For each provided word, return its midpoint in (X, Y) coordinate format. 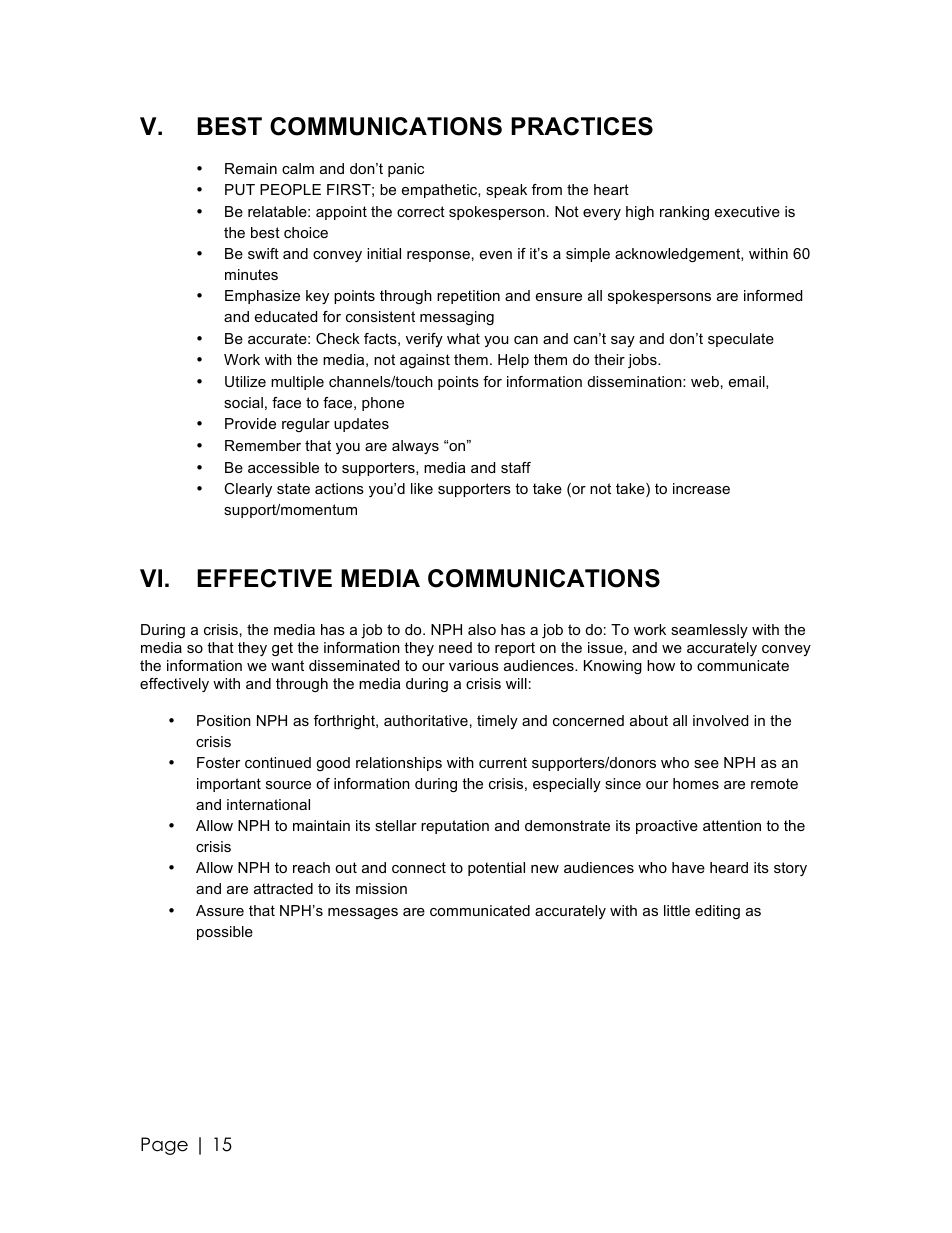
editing (717, 912)
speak (506, 191)
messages (363, 913)
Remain (251, 168)
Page (164, 1146)
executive (747, 211)
